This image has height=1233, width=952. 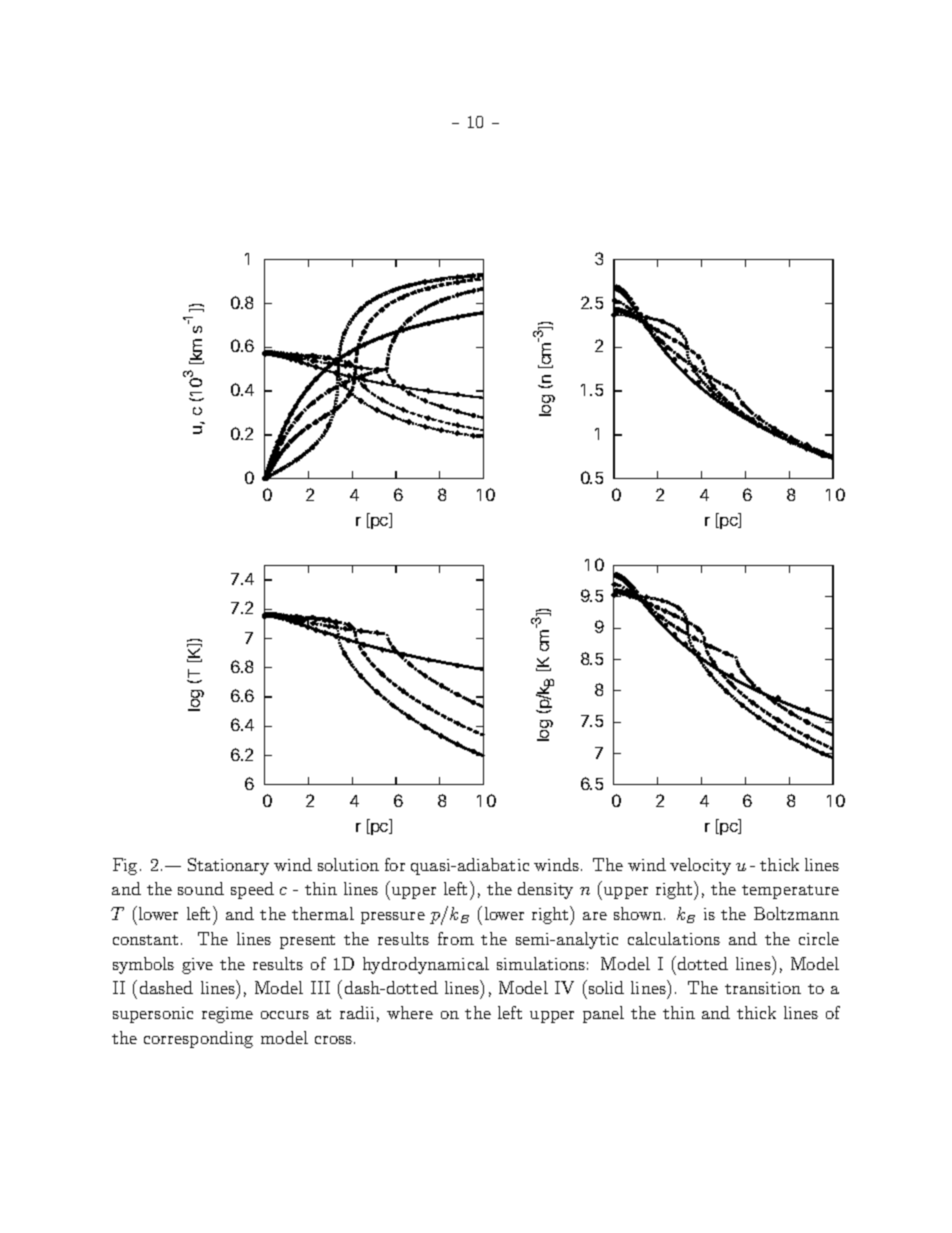 I want to click on Stationary, so click(x=228, y=866).
